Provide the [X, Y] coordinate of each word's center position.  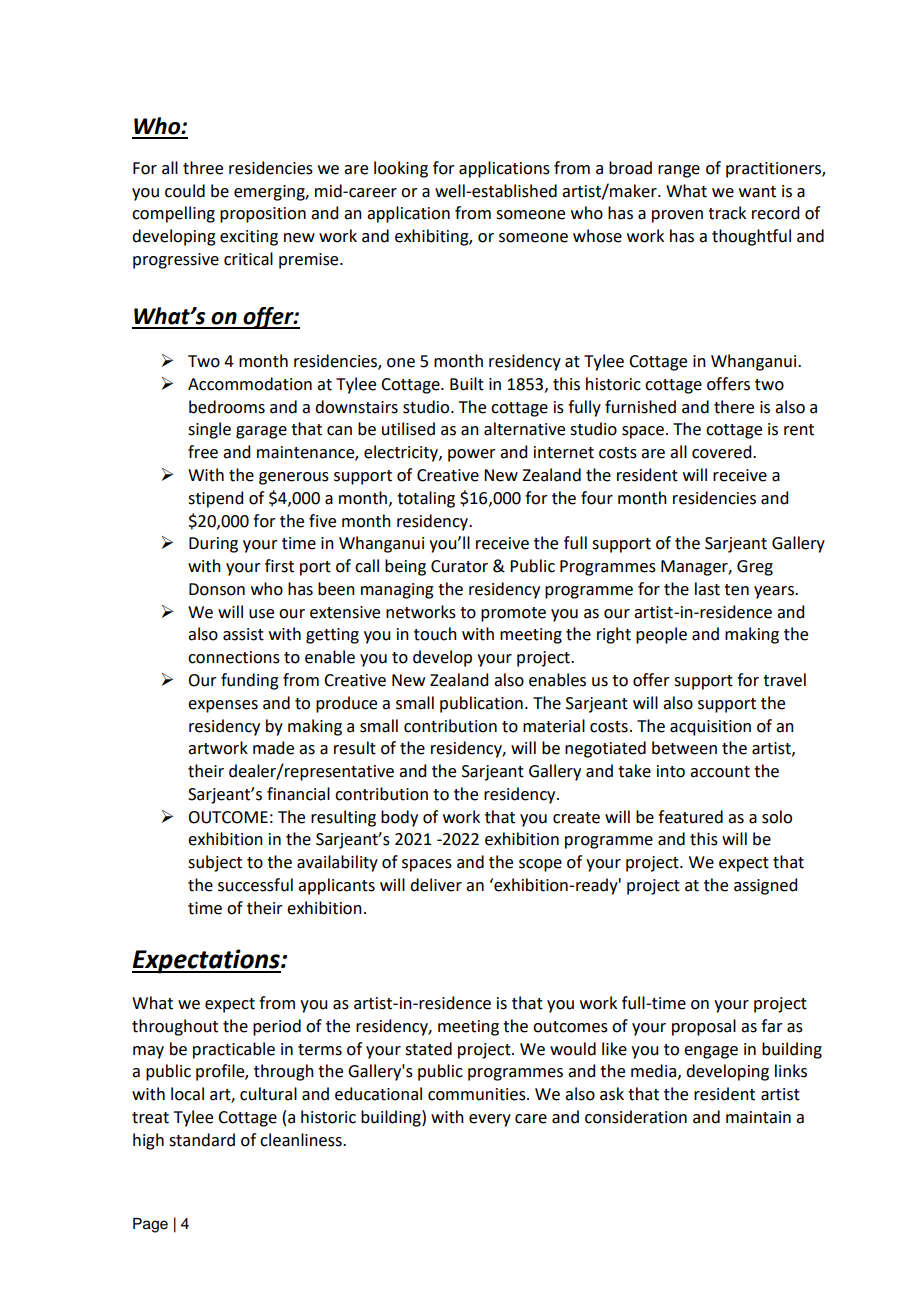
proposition [263, 215]
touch [435, 634]
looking [401, 169]
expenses [223, 706]
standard [202, 1140]
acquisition [710, 728]
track [727, 213]
